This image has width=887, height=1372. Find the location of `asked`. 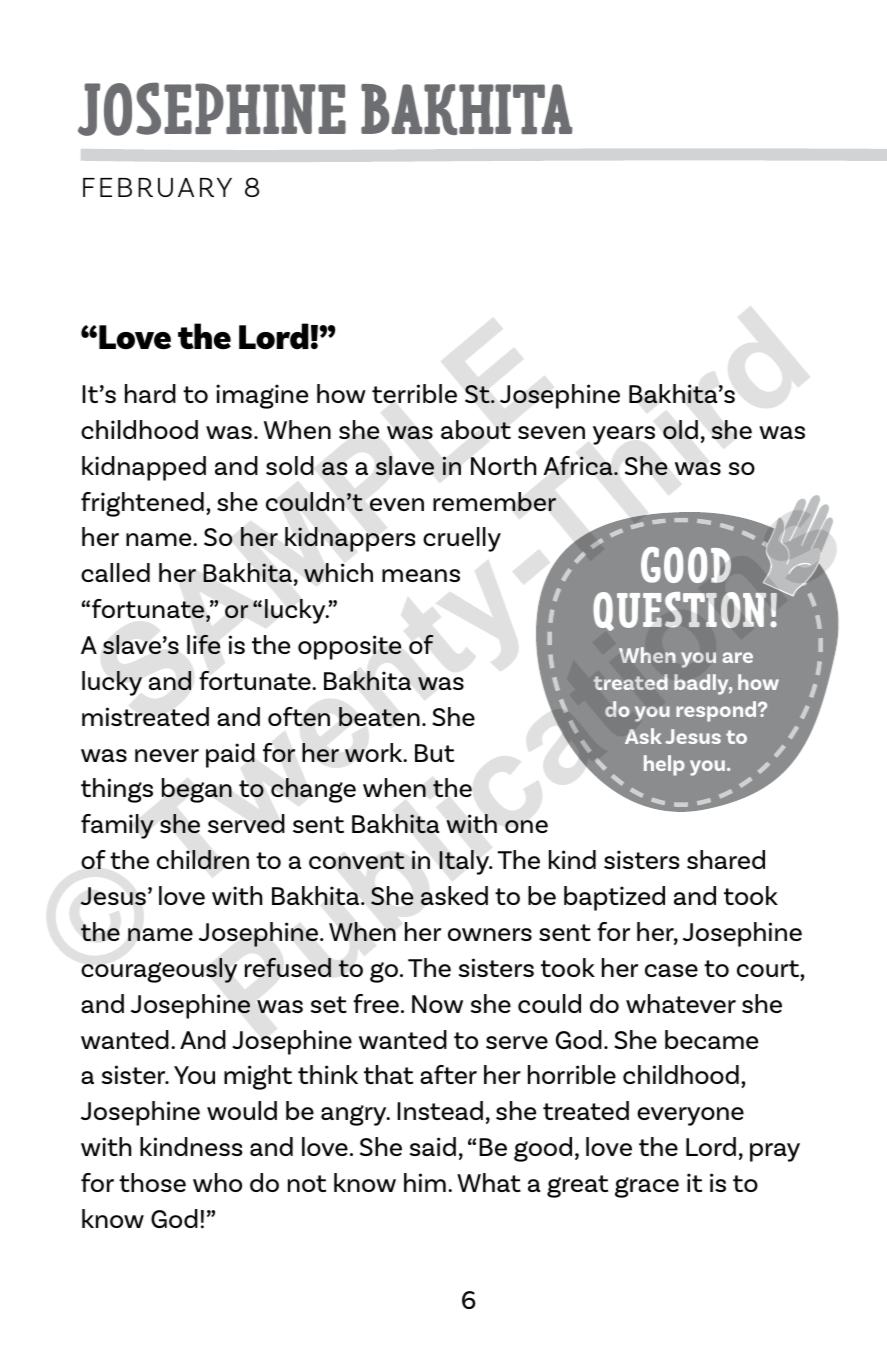

asked is located at coordinates (454, 896).
